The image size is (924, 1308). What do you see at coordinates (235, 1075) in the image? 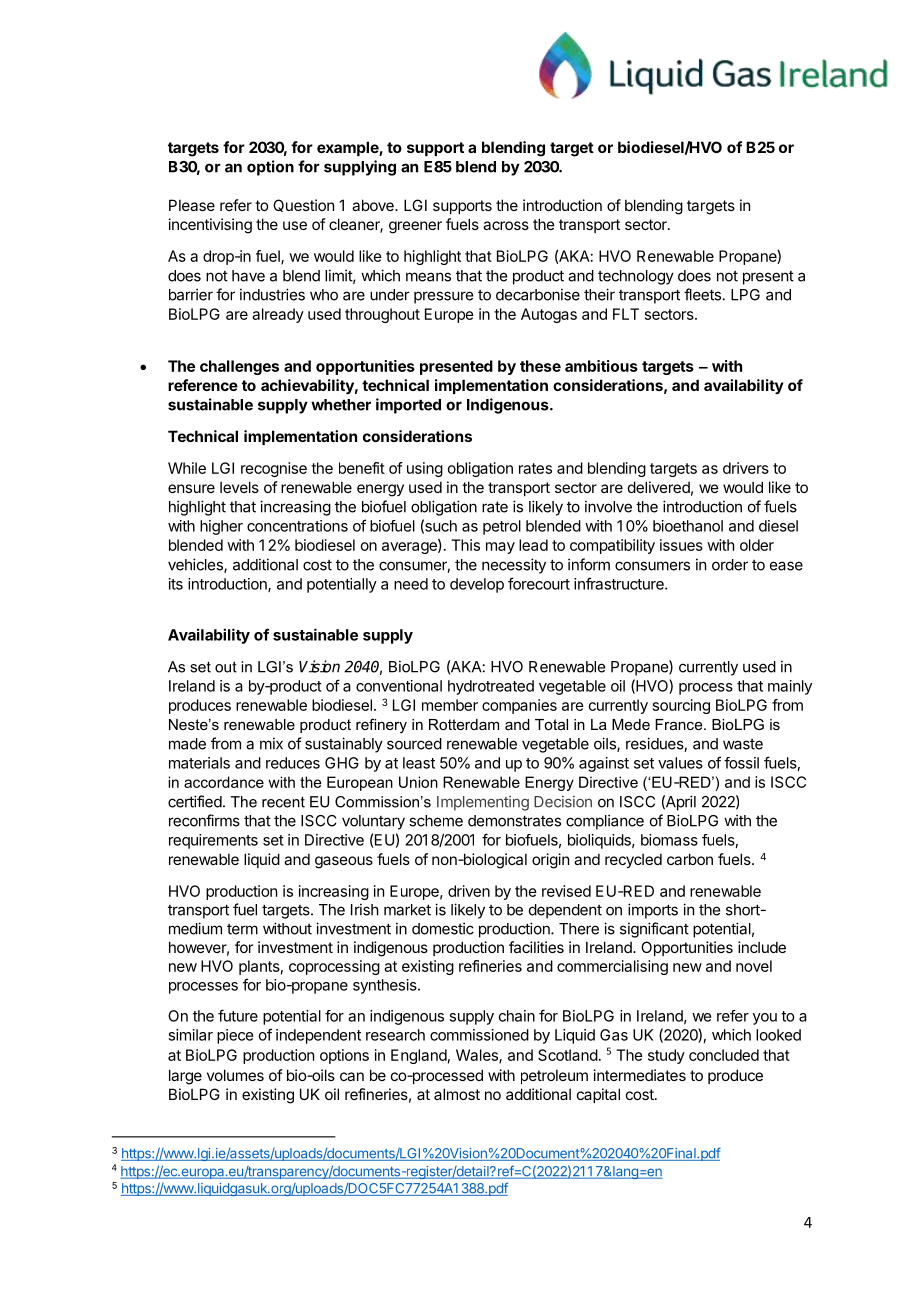
I see `volumes` at bounding box center [235, 1075].
